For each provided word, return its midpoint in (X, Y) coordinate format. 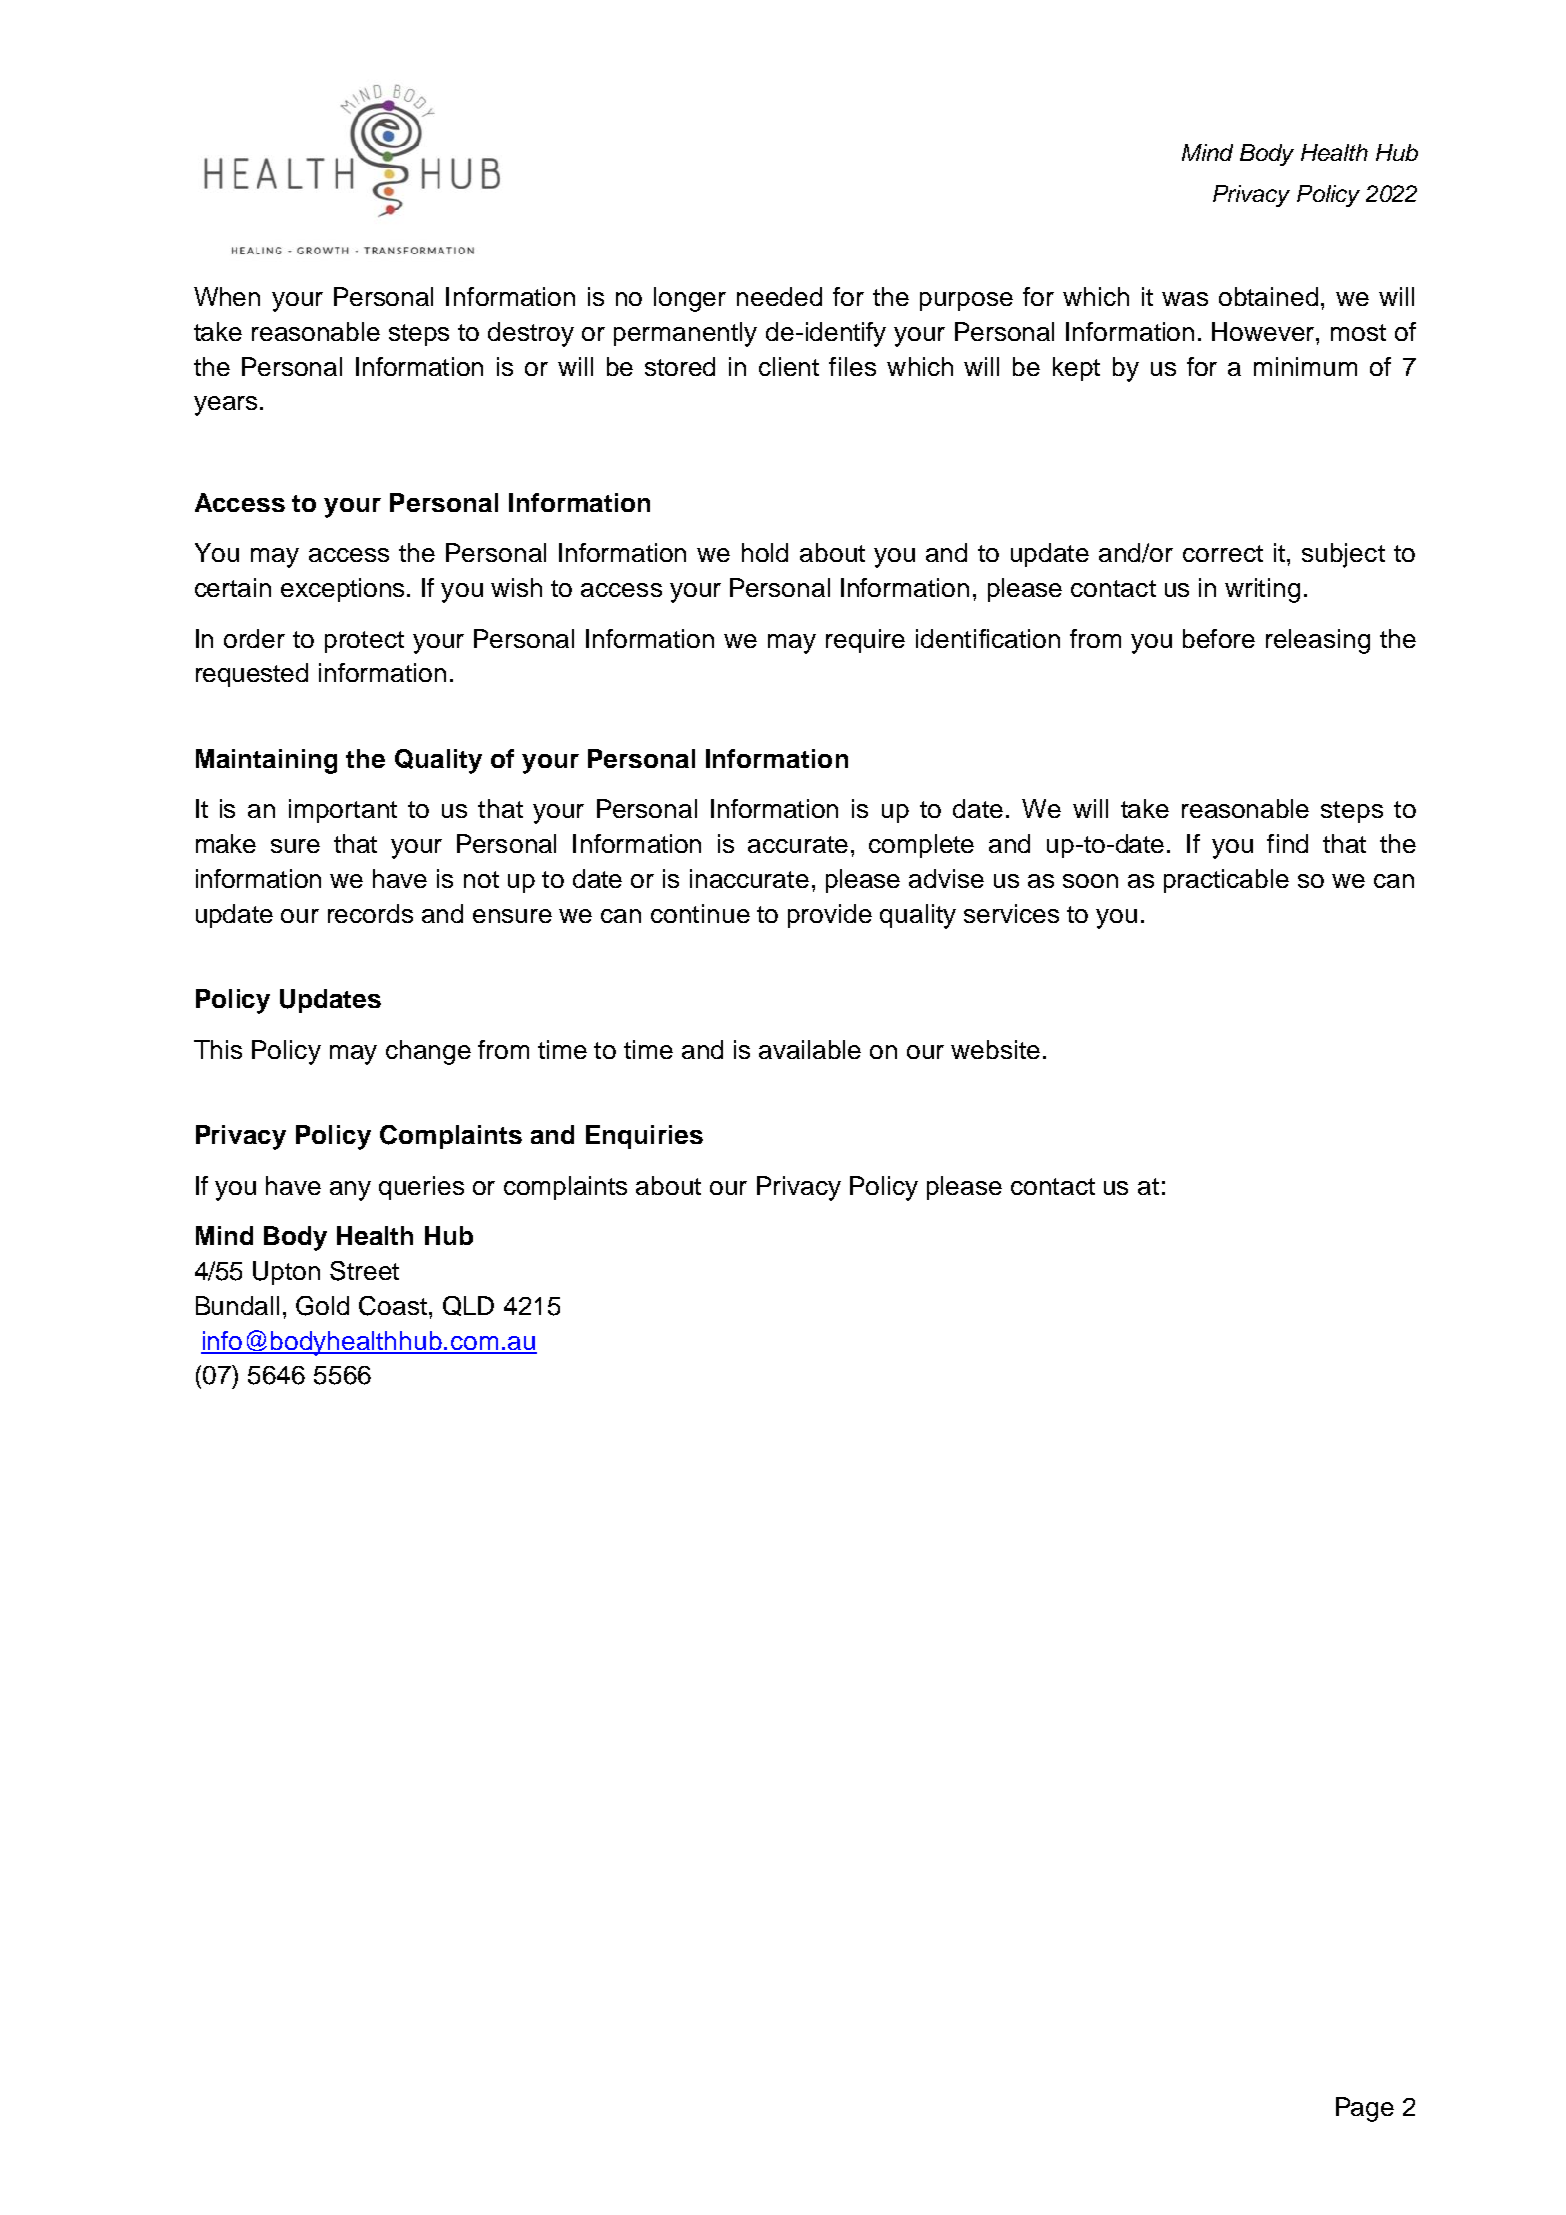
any (350, 1191)
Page (1365, 2109)
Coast (393, 1306)
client (789, 366)
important (343, 811)
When (227, 296)
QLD (468, 1306)
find (1287, 843)
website (995, 1049)
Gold (322, 1306)
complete (921, 846)
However (1264, 331)
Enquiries (644, 1137)
